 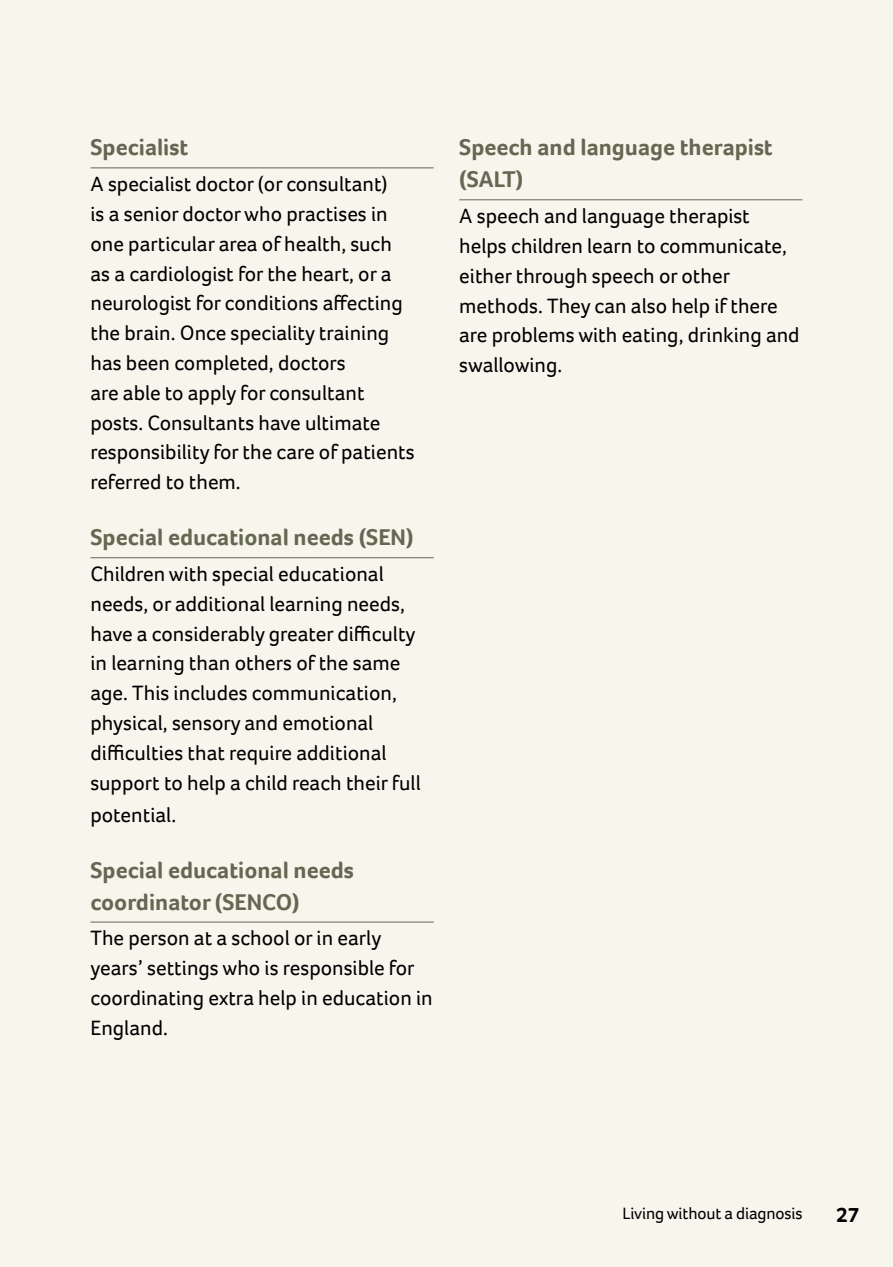 I want to click on them, so click(x=212, y=482).
